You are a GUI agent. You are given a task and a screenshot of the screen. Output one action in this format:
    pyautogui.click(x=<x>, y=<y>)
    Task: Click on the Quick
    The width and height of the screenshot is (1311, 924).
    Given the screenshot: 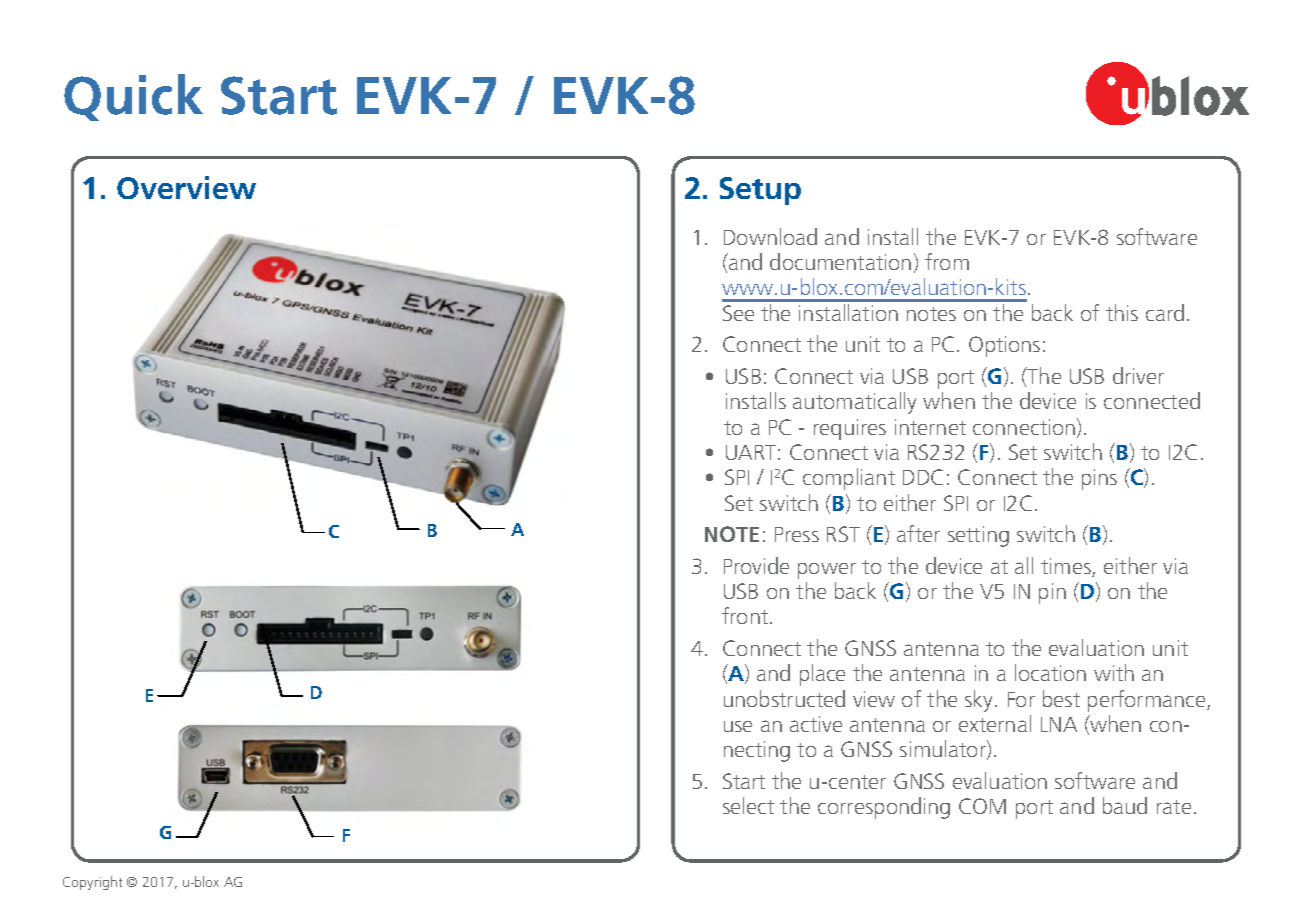 What is the action you would take?
    pyautogui.click(x=133, y=97)
